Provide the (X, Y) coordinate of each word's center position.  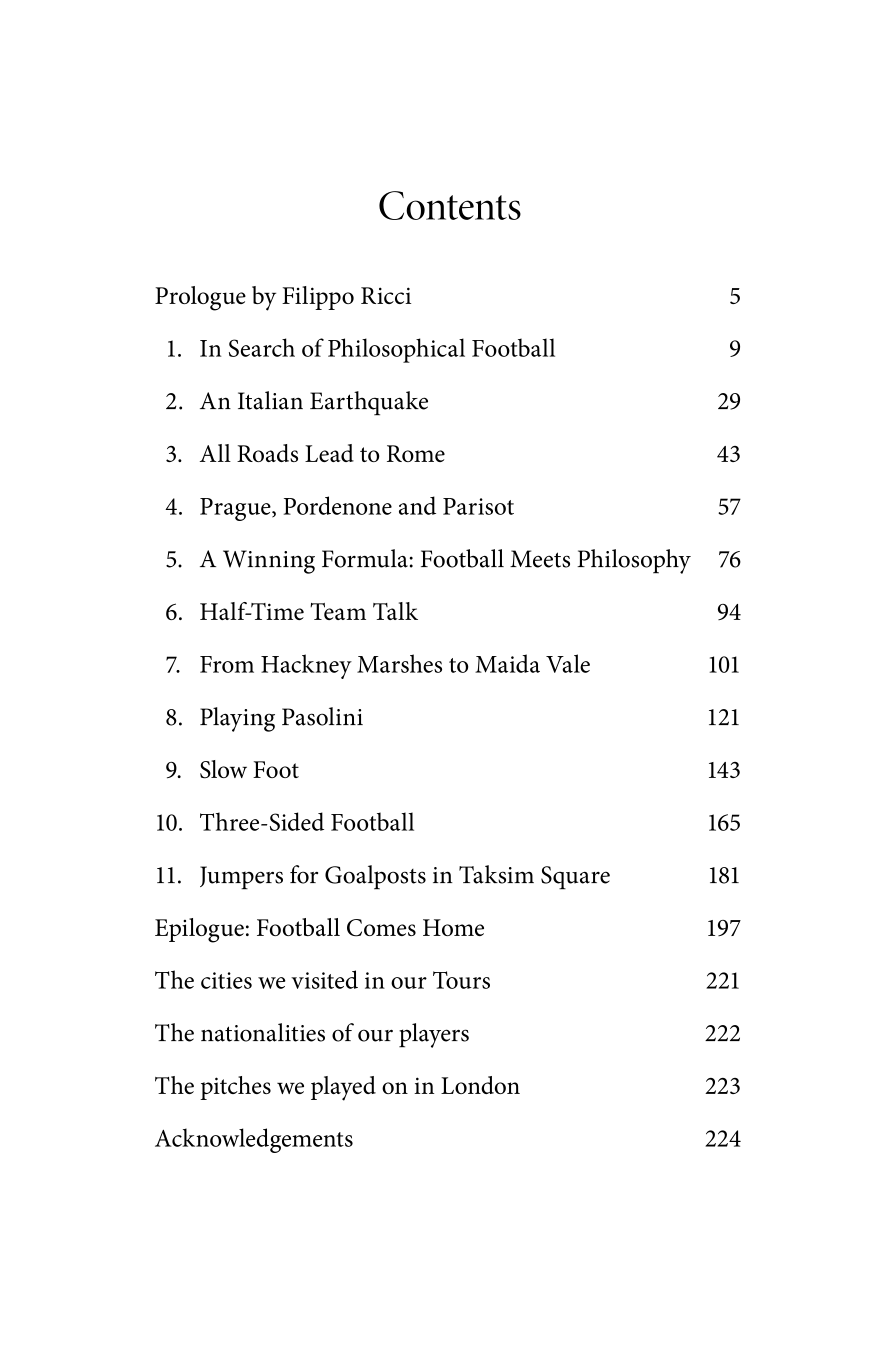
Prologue (200, 298)
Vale (568, 663)
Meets (540, 559)
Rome (416, 453)
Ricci (386, 295)
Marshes (399, 663)
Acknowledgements (254, 1140)
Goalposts (375, 877)
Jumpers (241, 878)
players (434, 1035)
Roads (267, 453)
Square (575, 878)
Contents (450, 205)
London (480, 1085)
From (227, 664)
